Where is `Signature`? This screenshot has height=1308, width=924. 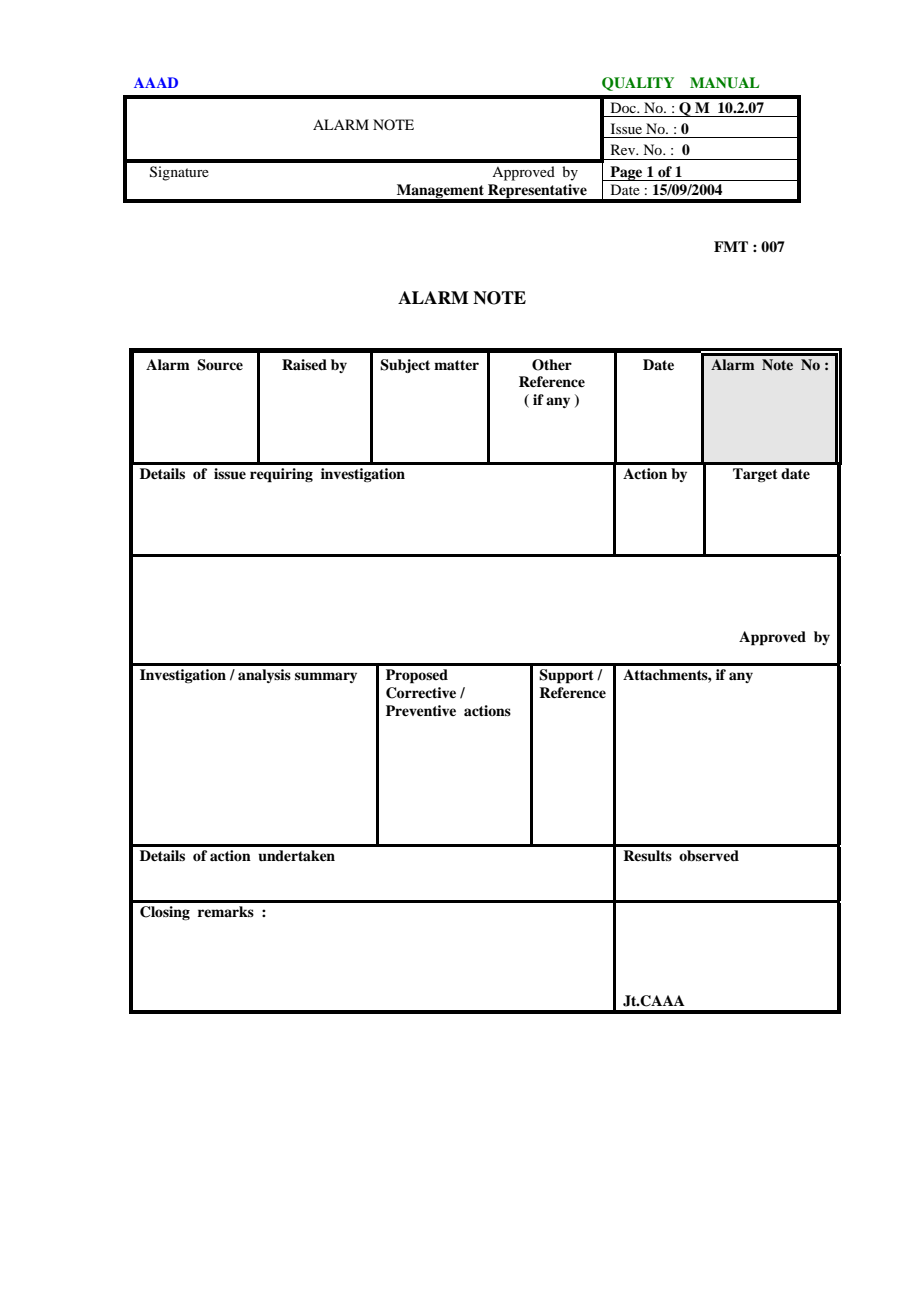
Signature is located at coordinates (179, 173).
